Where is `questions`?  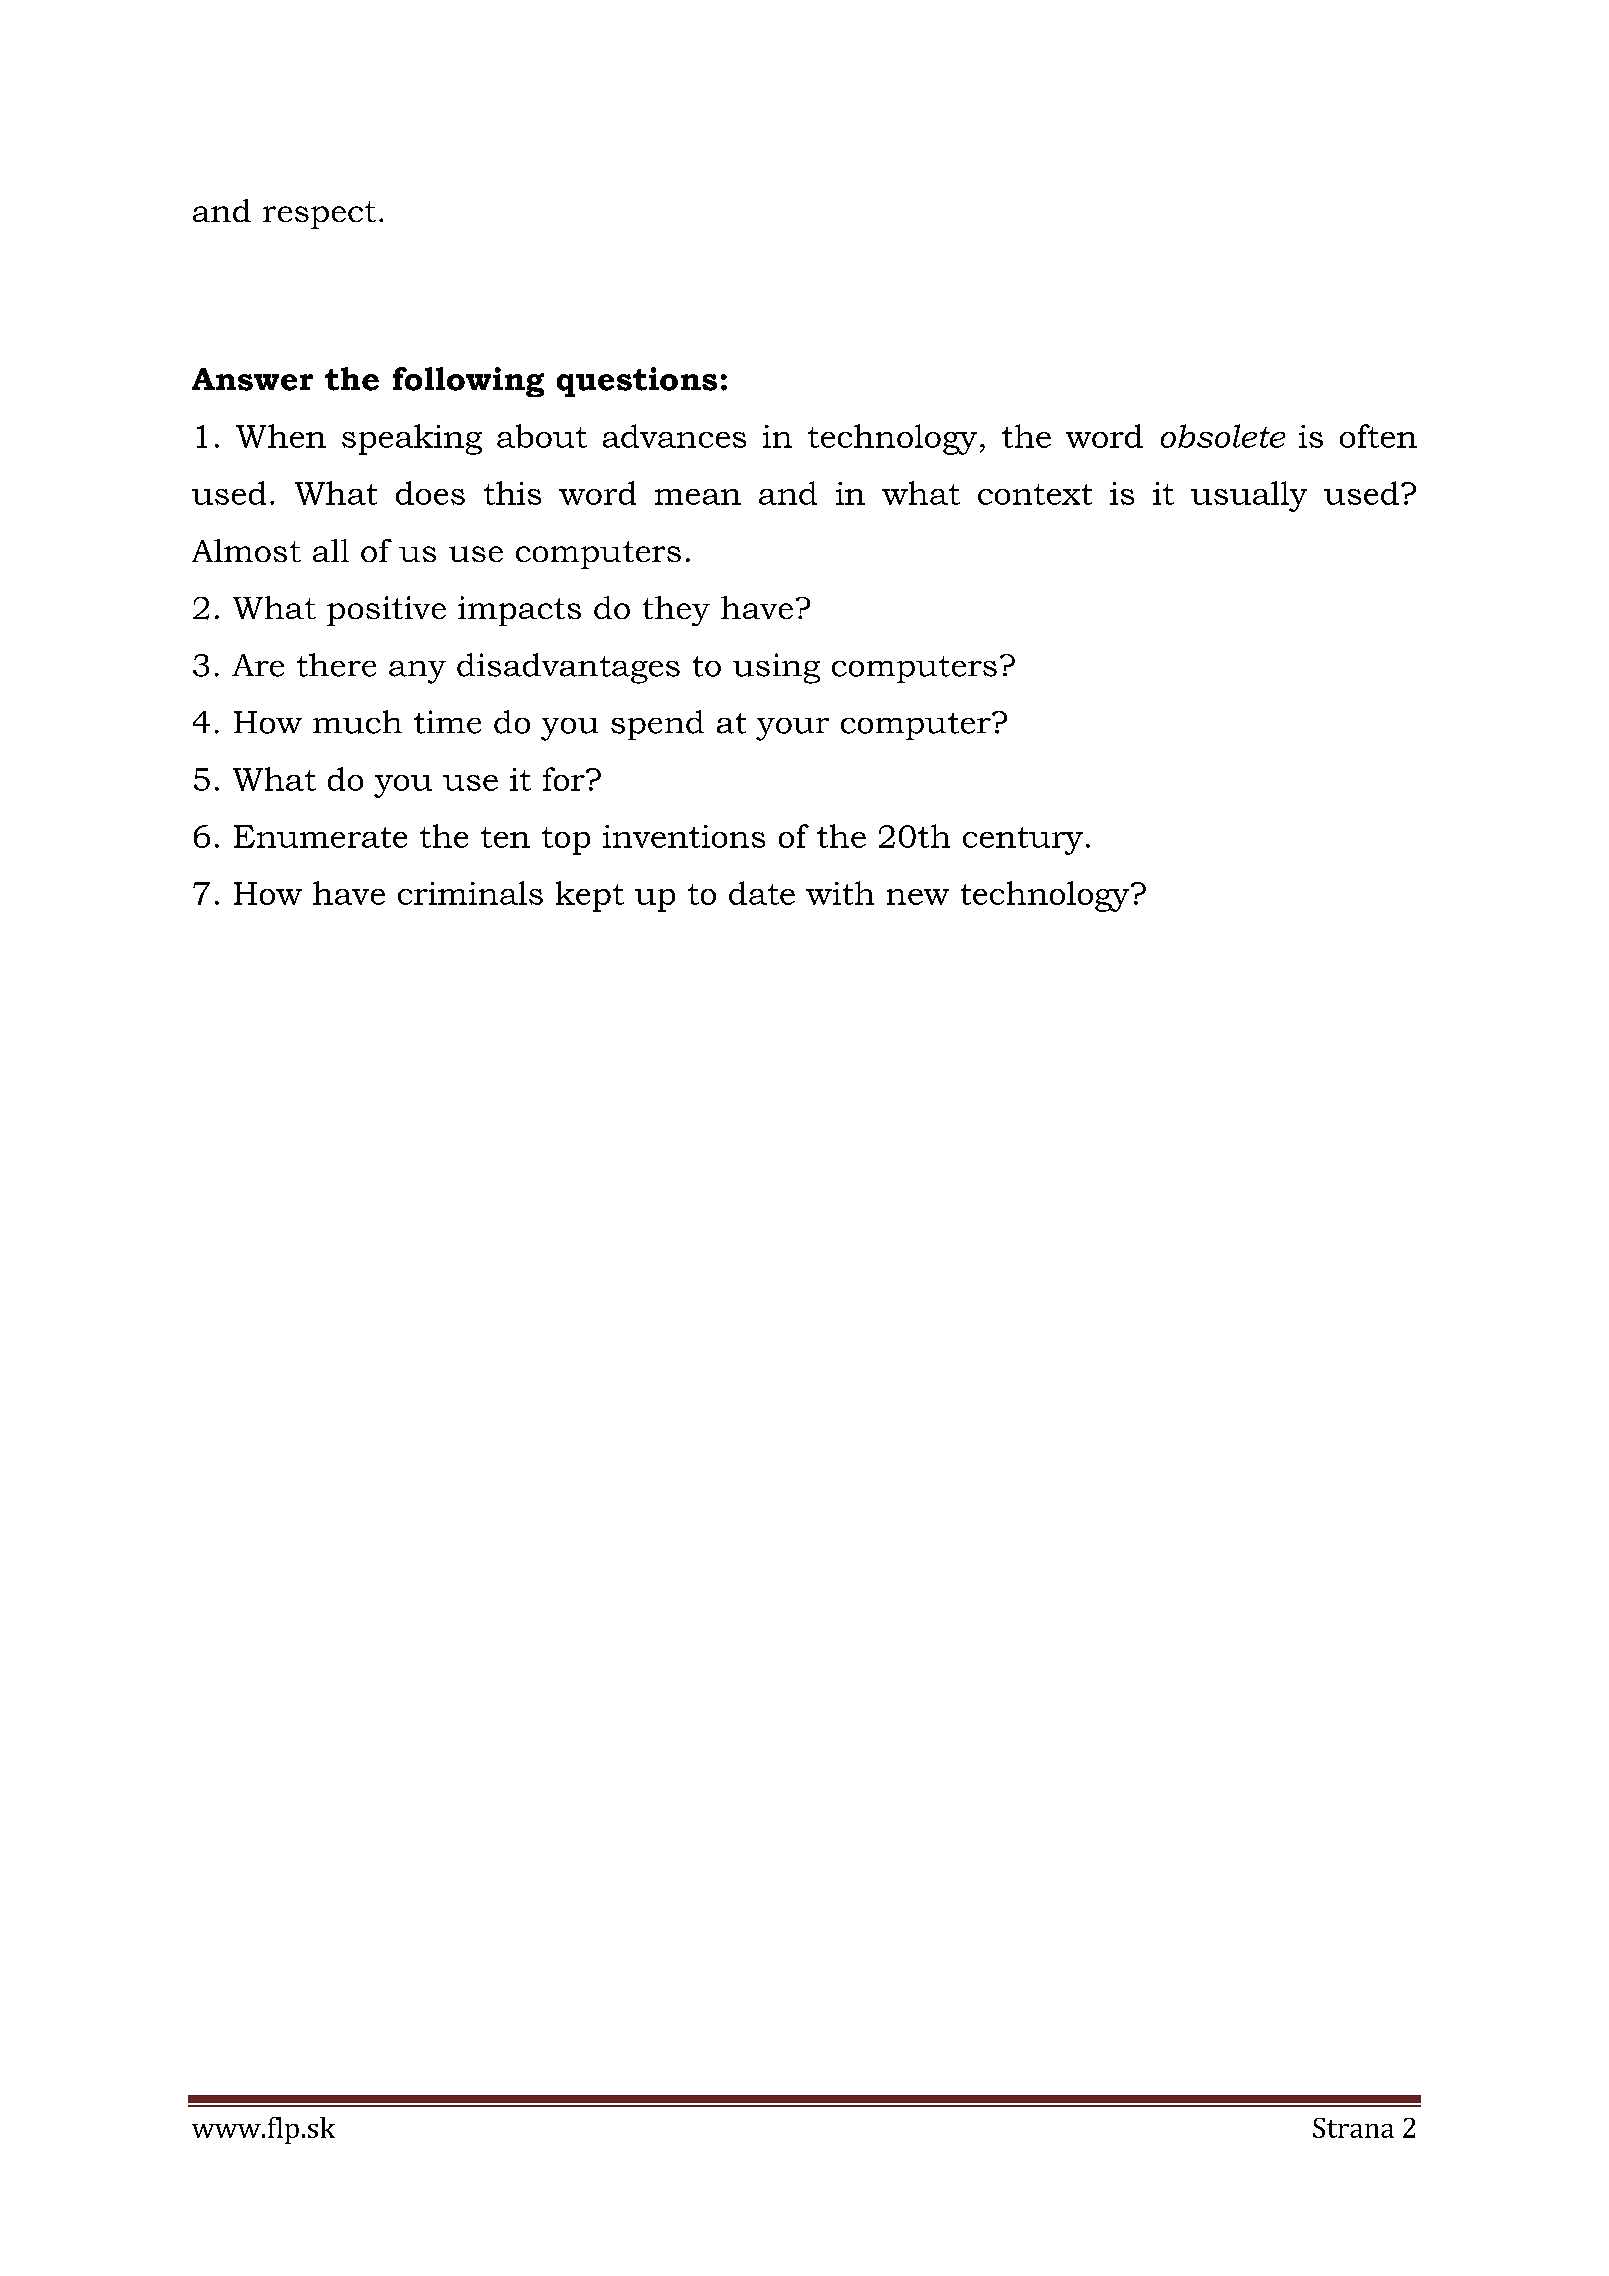
questions is located at coordinates (637, 382).
